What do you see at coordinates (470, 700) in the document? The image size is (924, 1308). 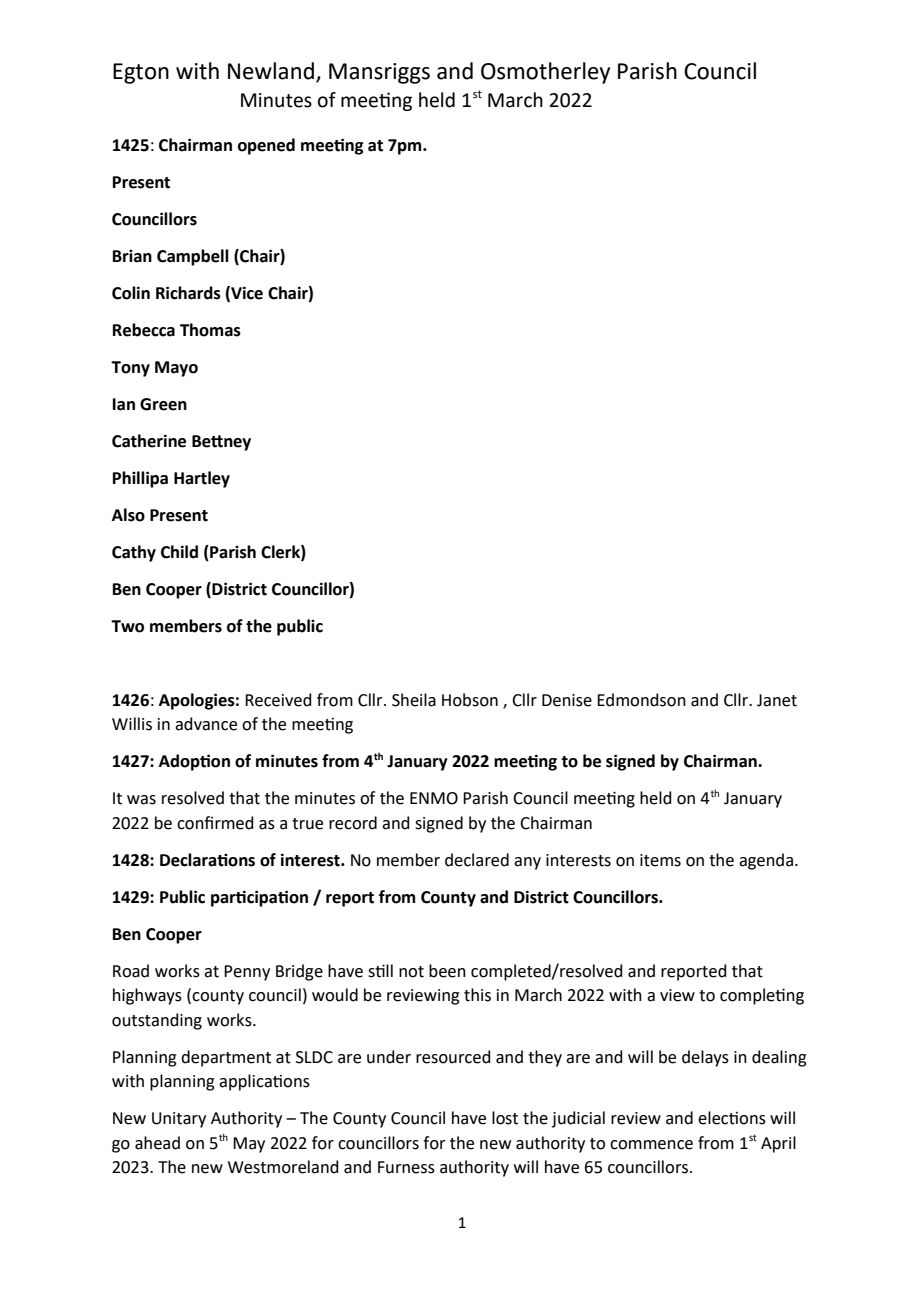 I see `Hobson` at bounding box center [470, 700].
